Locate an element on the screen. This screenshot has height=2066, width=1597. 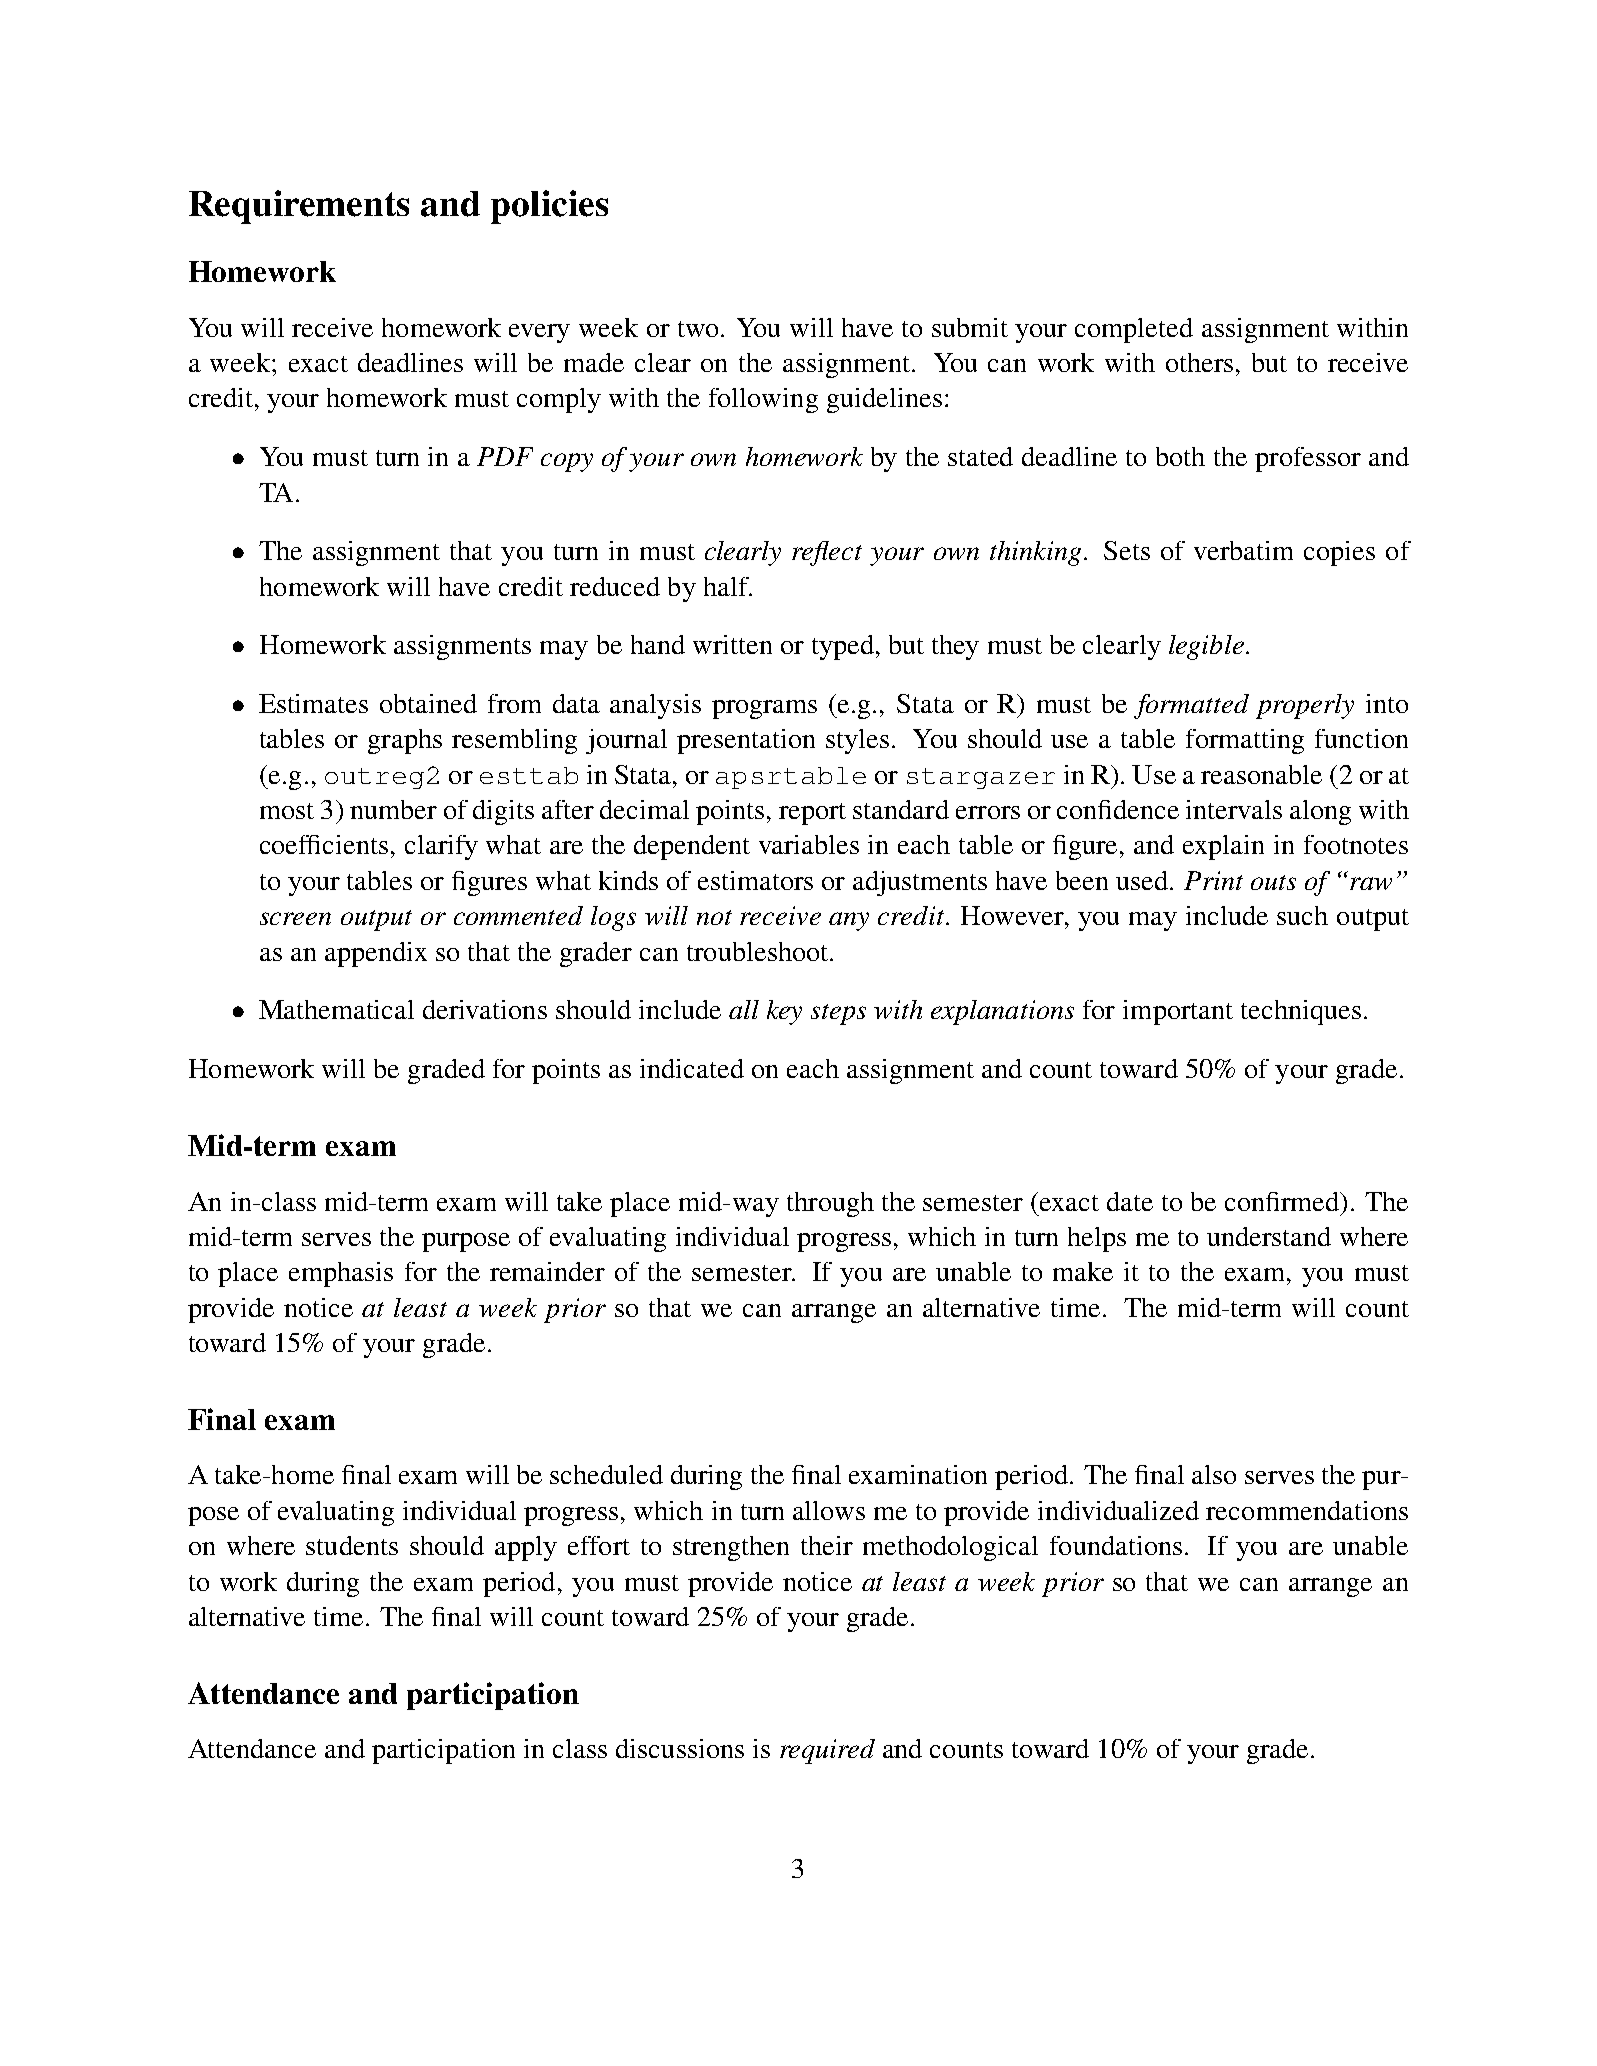
submit is located at coordinates (970, 327).
